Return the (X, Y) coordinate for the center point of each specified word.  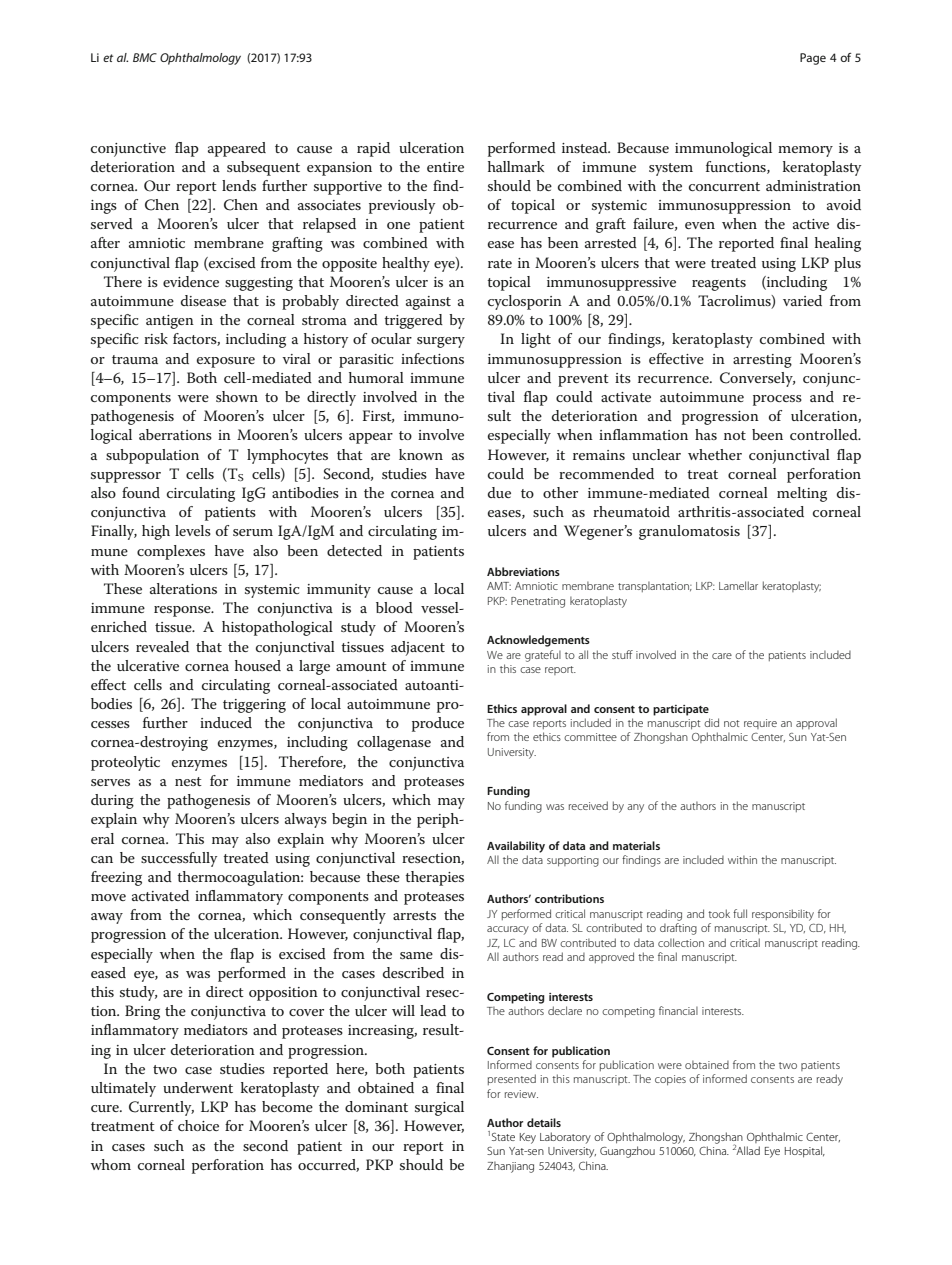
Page (813, 59)
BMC (145, 57)
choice (198, 1125)
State (503, 1137)
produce (438, 724)
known (421, 454)
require (760, 724)
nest (188, 781)
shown (237, 396)
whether (715, 454)
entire (445, 167)
